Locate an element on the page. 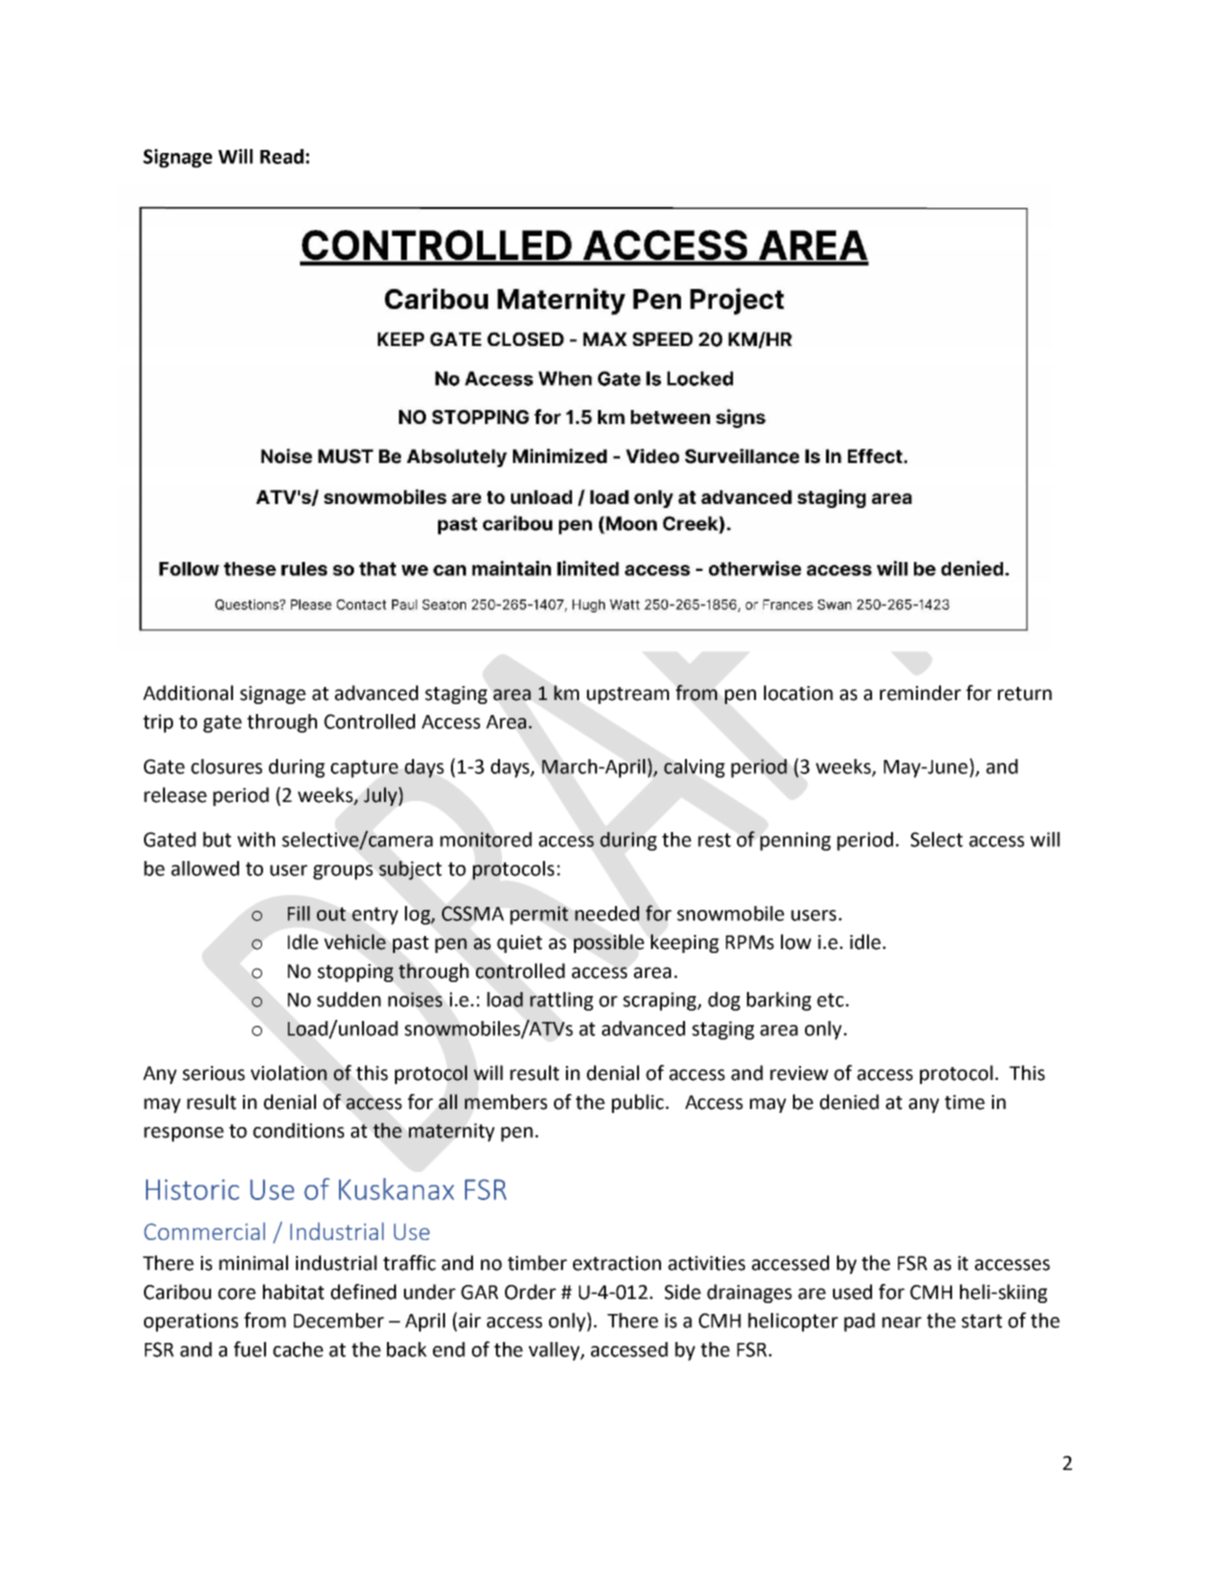 The height and width of the page is (1573, 1216). Read is located at coordinates (282, 156).
